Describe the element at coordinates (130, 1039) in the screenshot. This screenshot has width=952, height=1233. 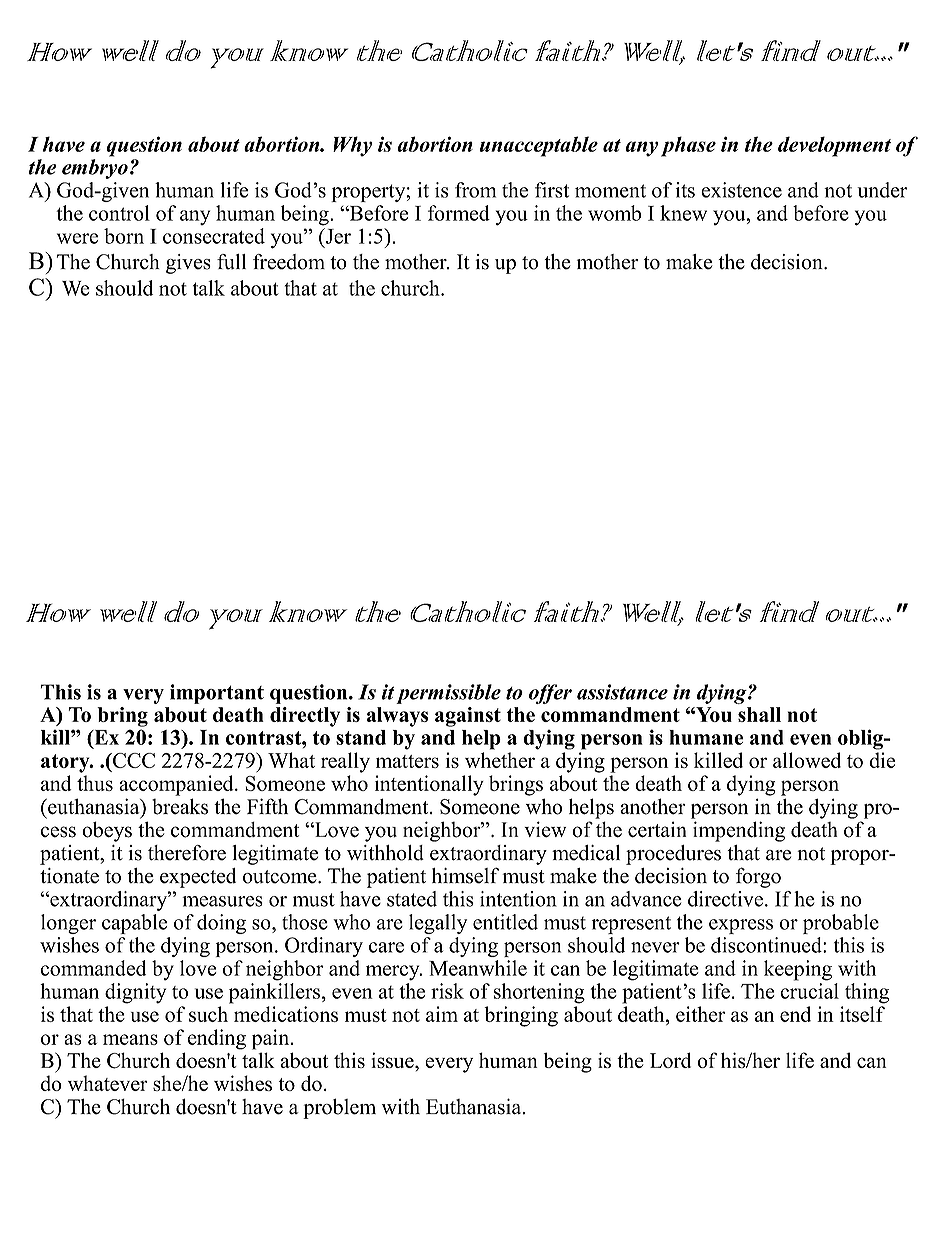
I see `means` at that location.
